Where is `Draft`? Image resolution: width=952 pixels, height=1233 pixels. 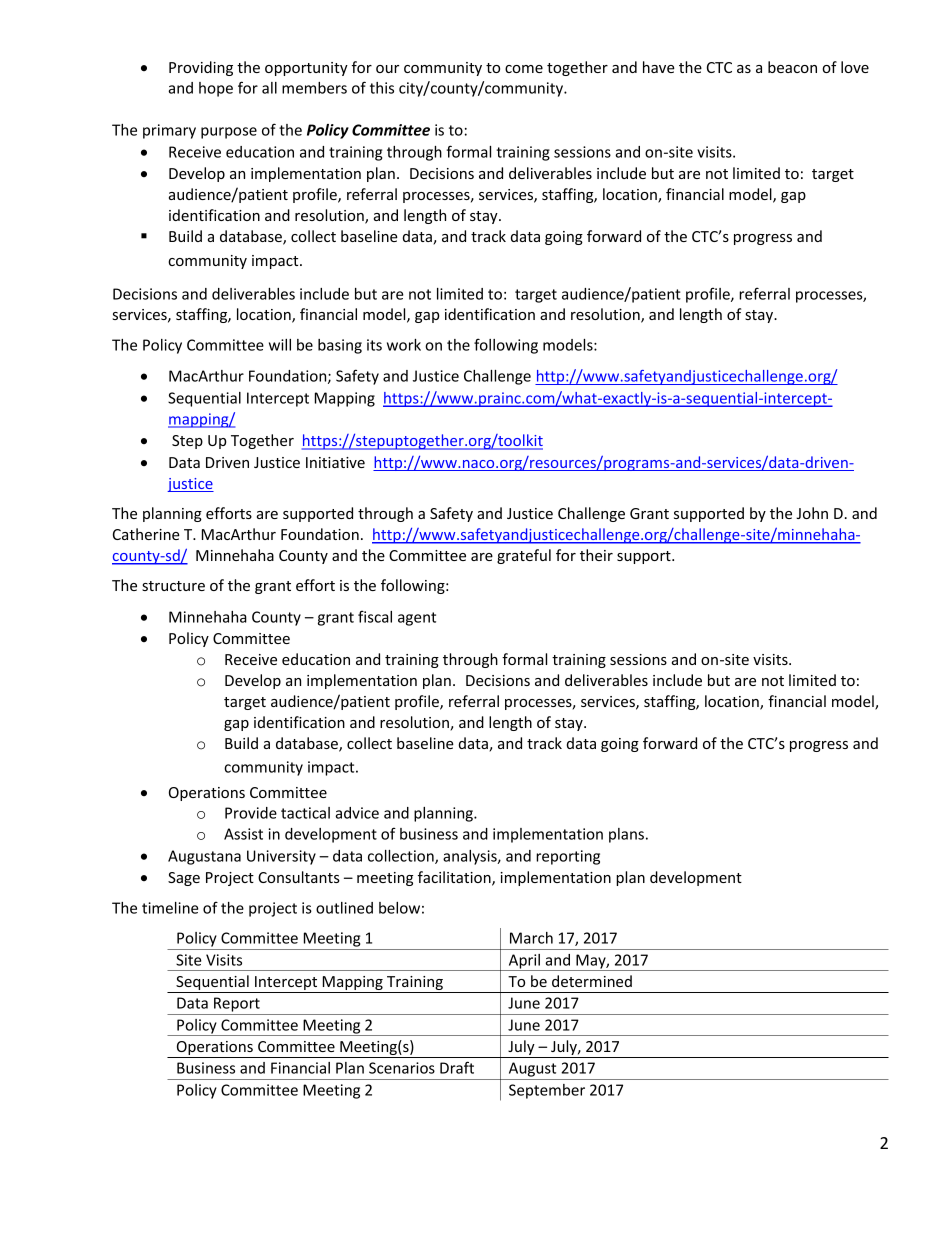
Draft is located at coordinates (457, 1067).
